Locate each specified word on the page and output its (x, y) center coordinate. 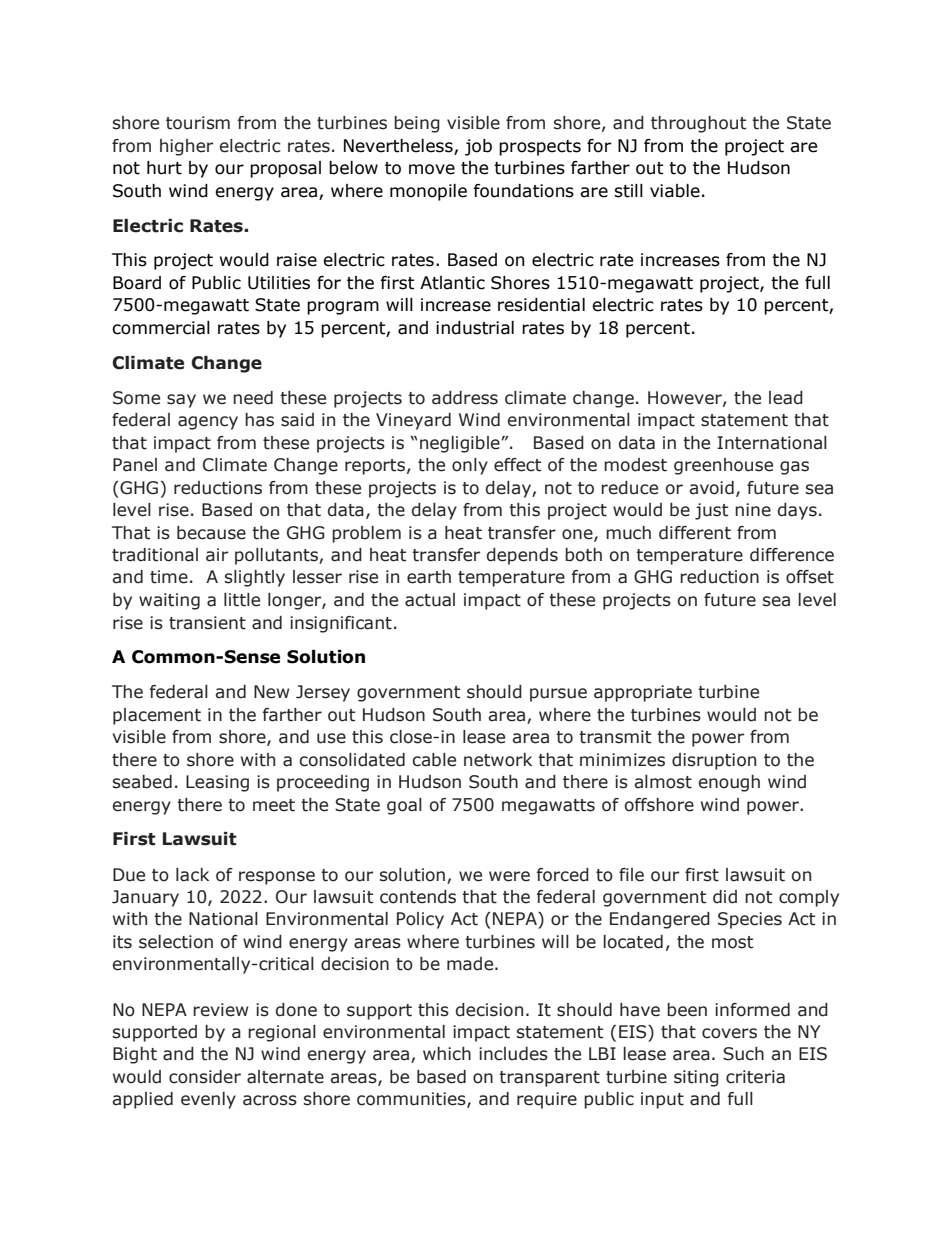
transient (207, 623)
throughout (698, 124)
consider (205, 1077)
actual (430, 600)
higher (186, 147)
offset (810, 577)
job (478, 147)
